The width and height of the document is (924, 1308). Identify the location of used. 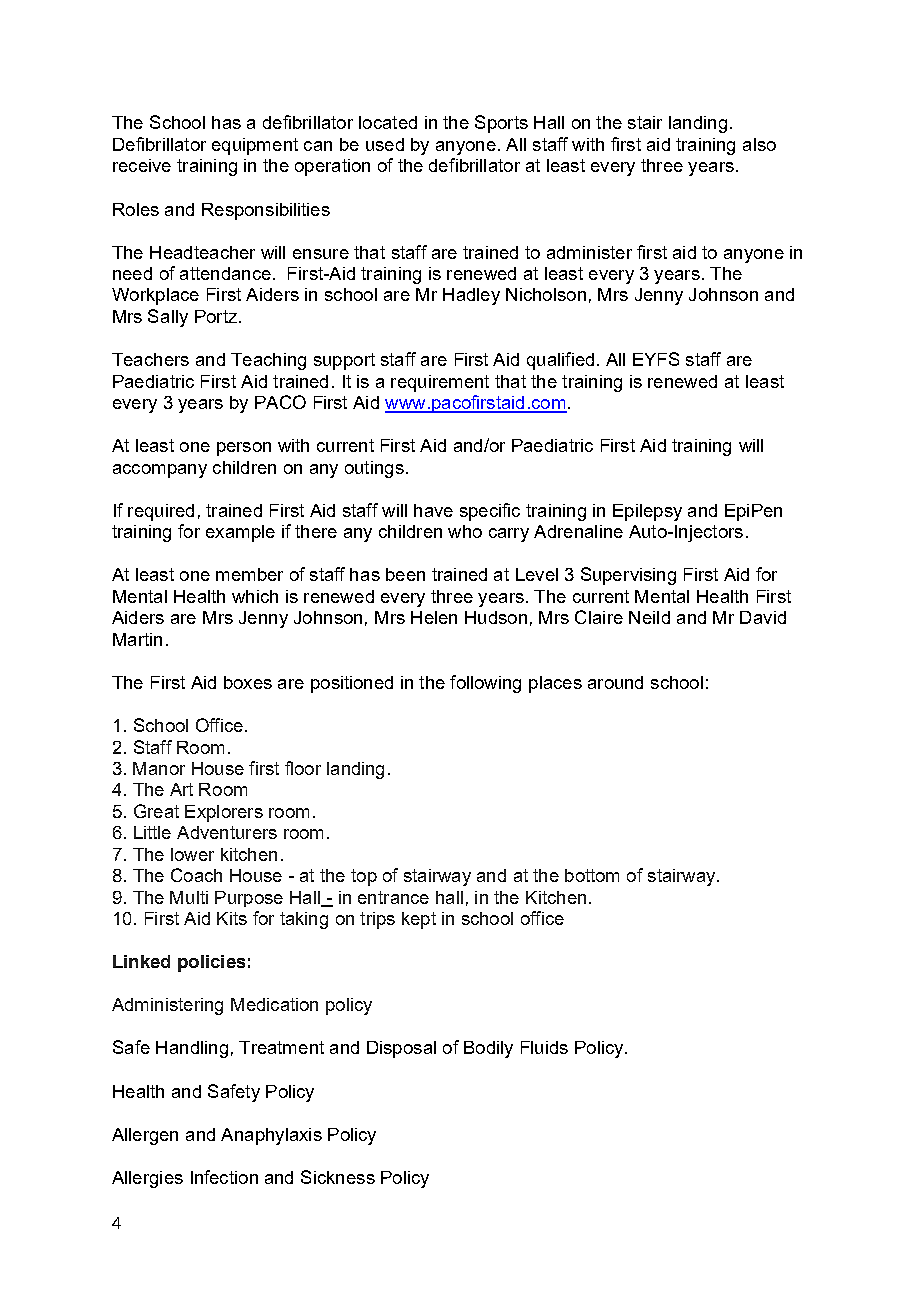
(385, 144).
